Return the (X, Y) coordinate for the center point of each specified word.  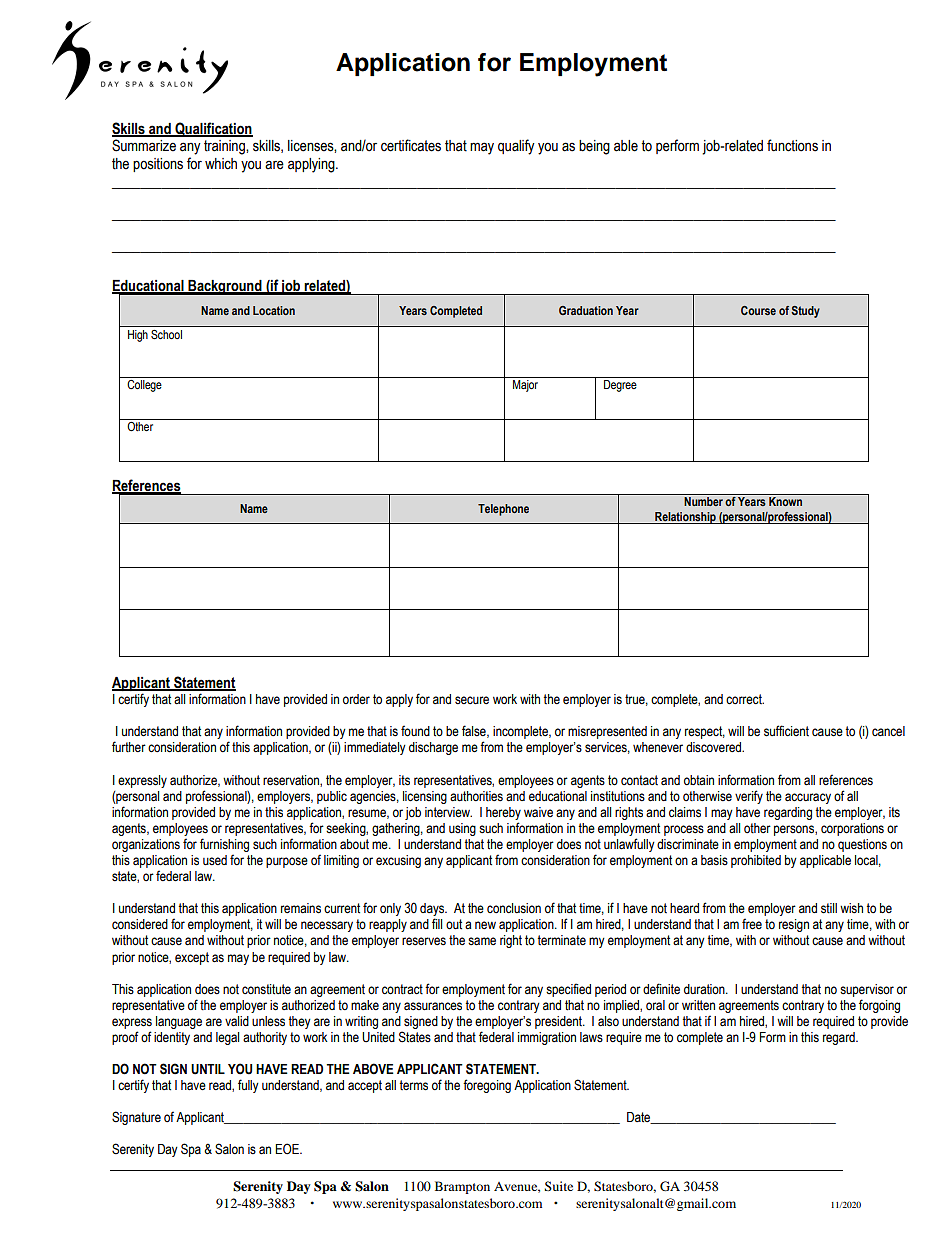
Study (805, 312)
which (221, 164)
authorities (476, 796)
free (752, 924)
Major (525, 386)
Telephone (503, 510)
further (129, 747)
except (192, 958)
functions (792, 145)
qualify (516, 147)
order (356, 699)
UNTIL (208, 1069)
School (166, 334)
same (482, 941)
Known (785, 501)
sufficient (786, 731)
